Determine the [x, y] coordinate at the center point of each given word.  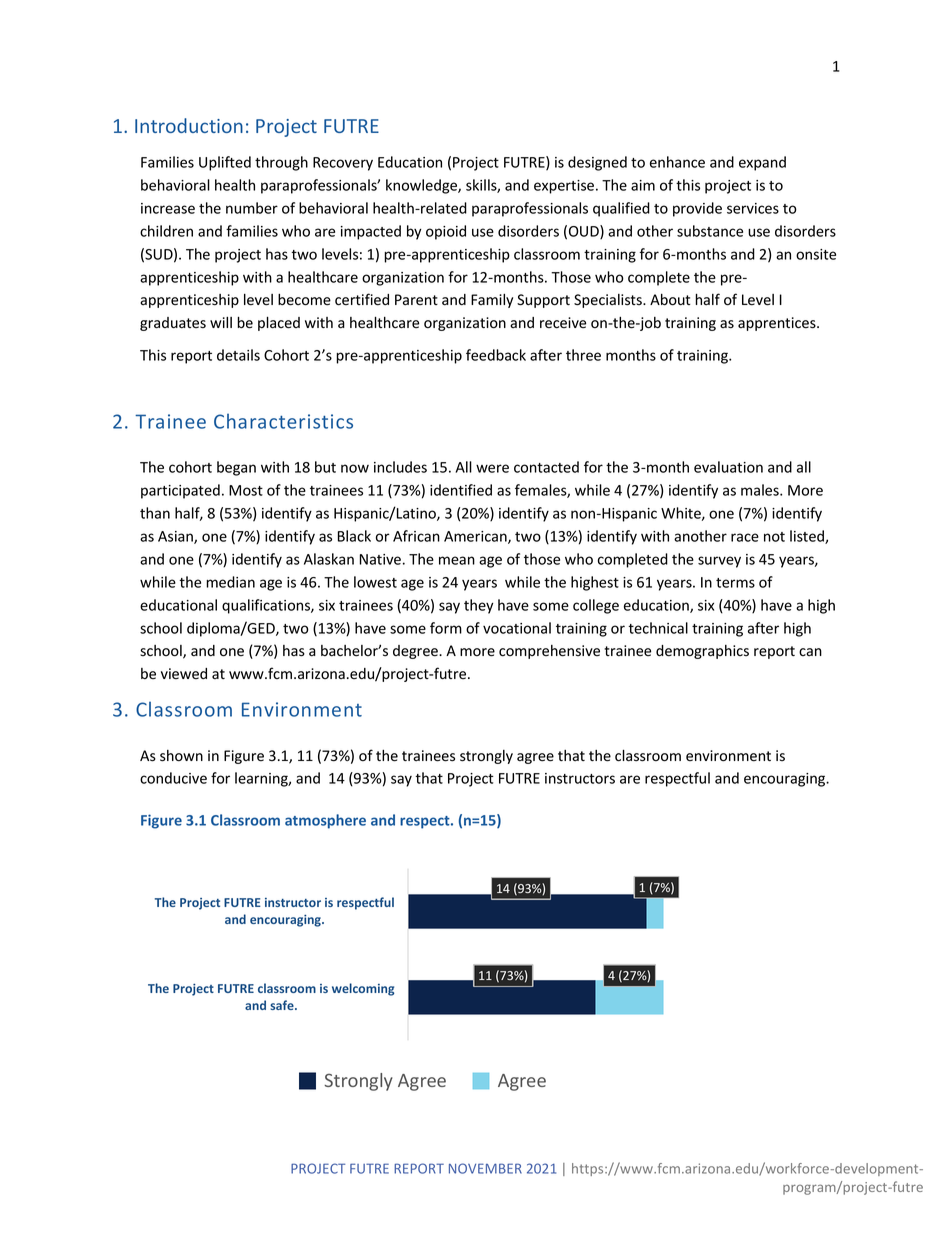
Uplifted [225, 163]
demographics [702, 652]
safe [283, 1005]
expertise [564, 187]
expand [762, 163]
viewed [184, 673]
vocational [517, 628]
